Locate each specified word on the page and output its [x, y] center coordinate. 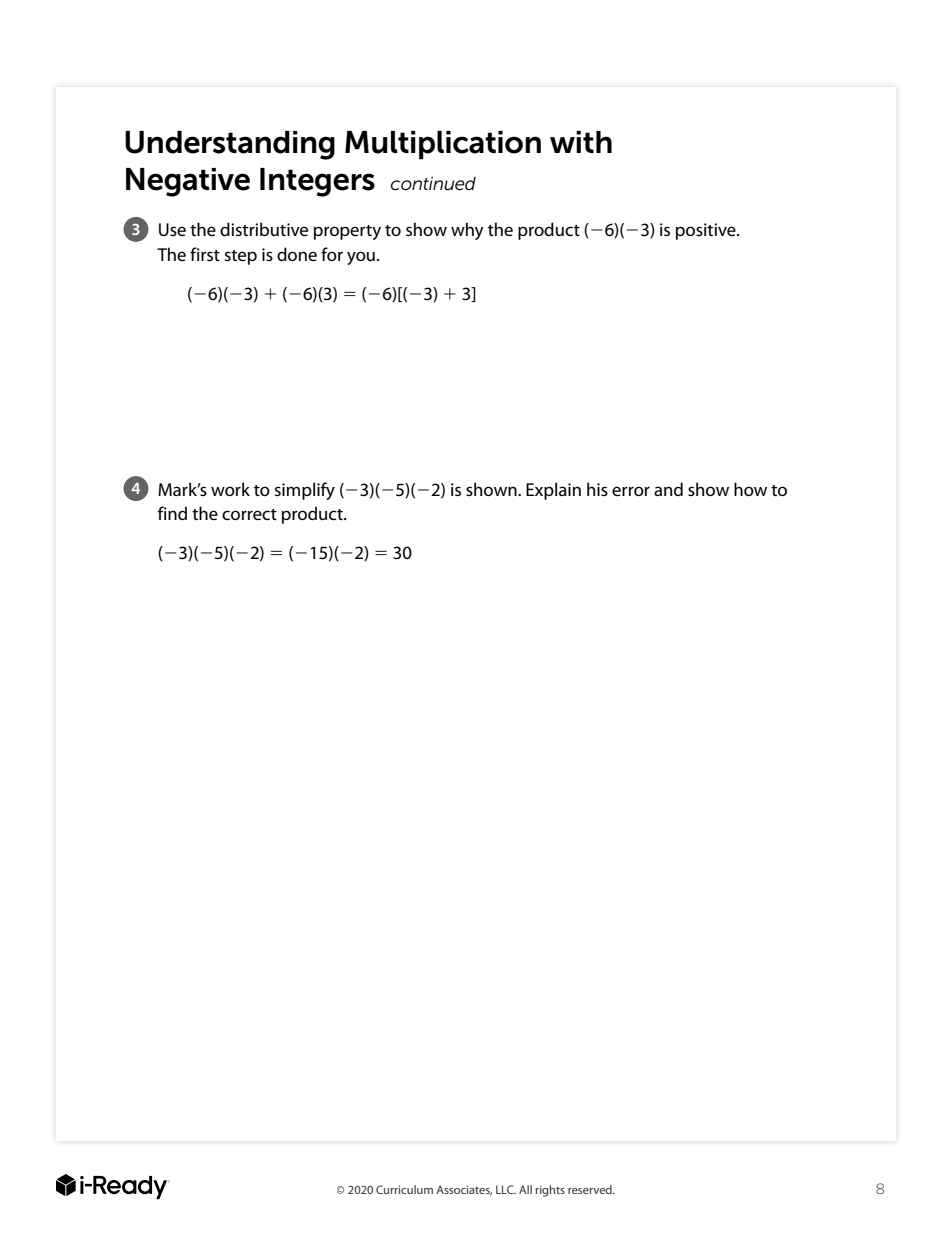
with [581, 142]
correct [249, 514]
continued [433, 184]
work [230, 489]
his [597, 489]
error [631, 491]
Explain [553, 491]
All [525, 1189]
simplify [305, 491]
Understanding [230, 145]
